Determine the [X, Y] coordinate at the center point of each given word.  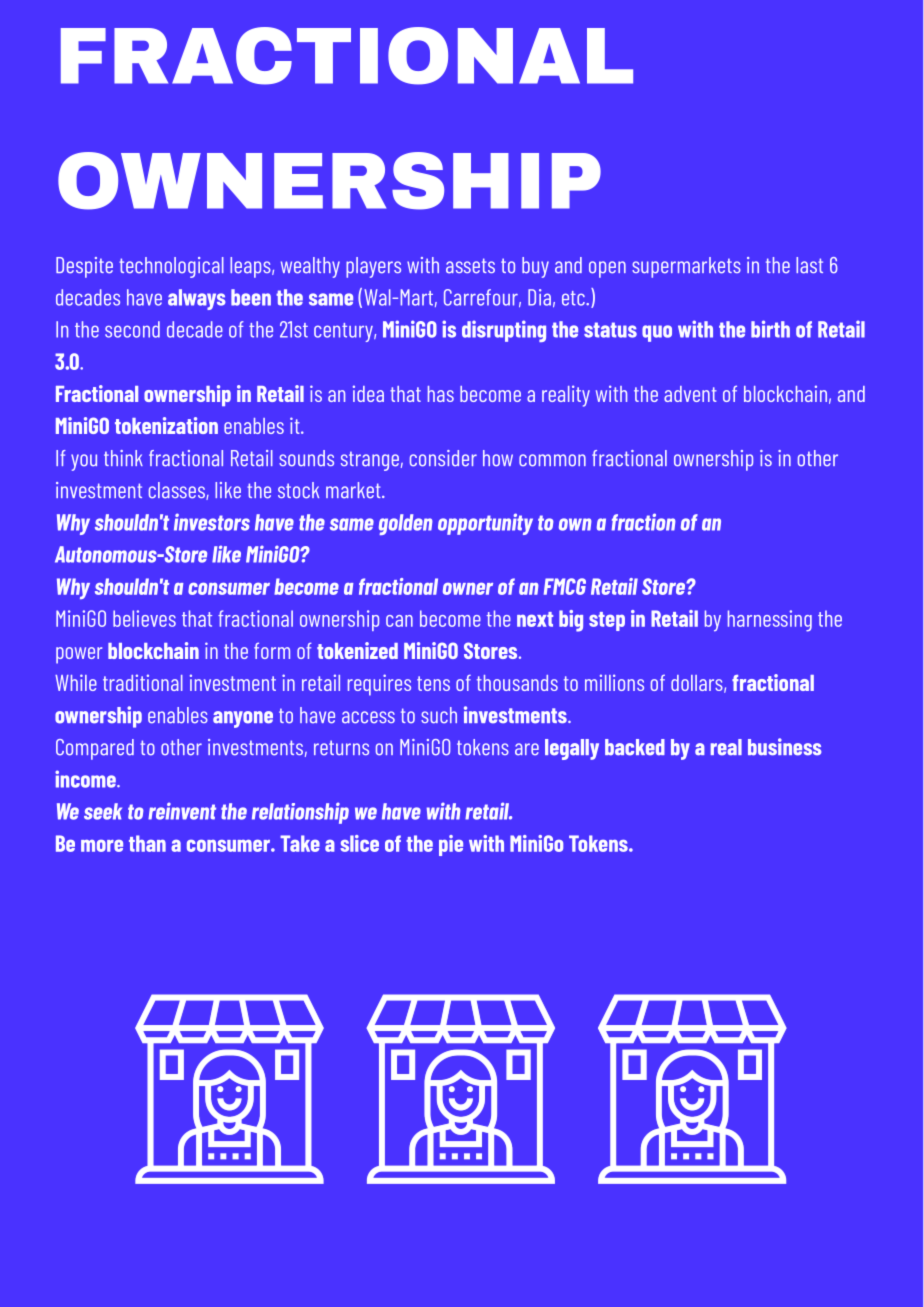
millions [614, 682]
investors [212, 522]
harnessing [770, 621]
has [441, 394]
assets [470, 266]
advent [690, 394]
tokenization [166, 425]
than [147, 843]
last [809, 265]
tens [433, 683]
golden [406, 524]
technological [171, 267]
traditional [143, 682]
